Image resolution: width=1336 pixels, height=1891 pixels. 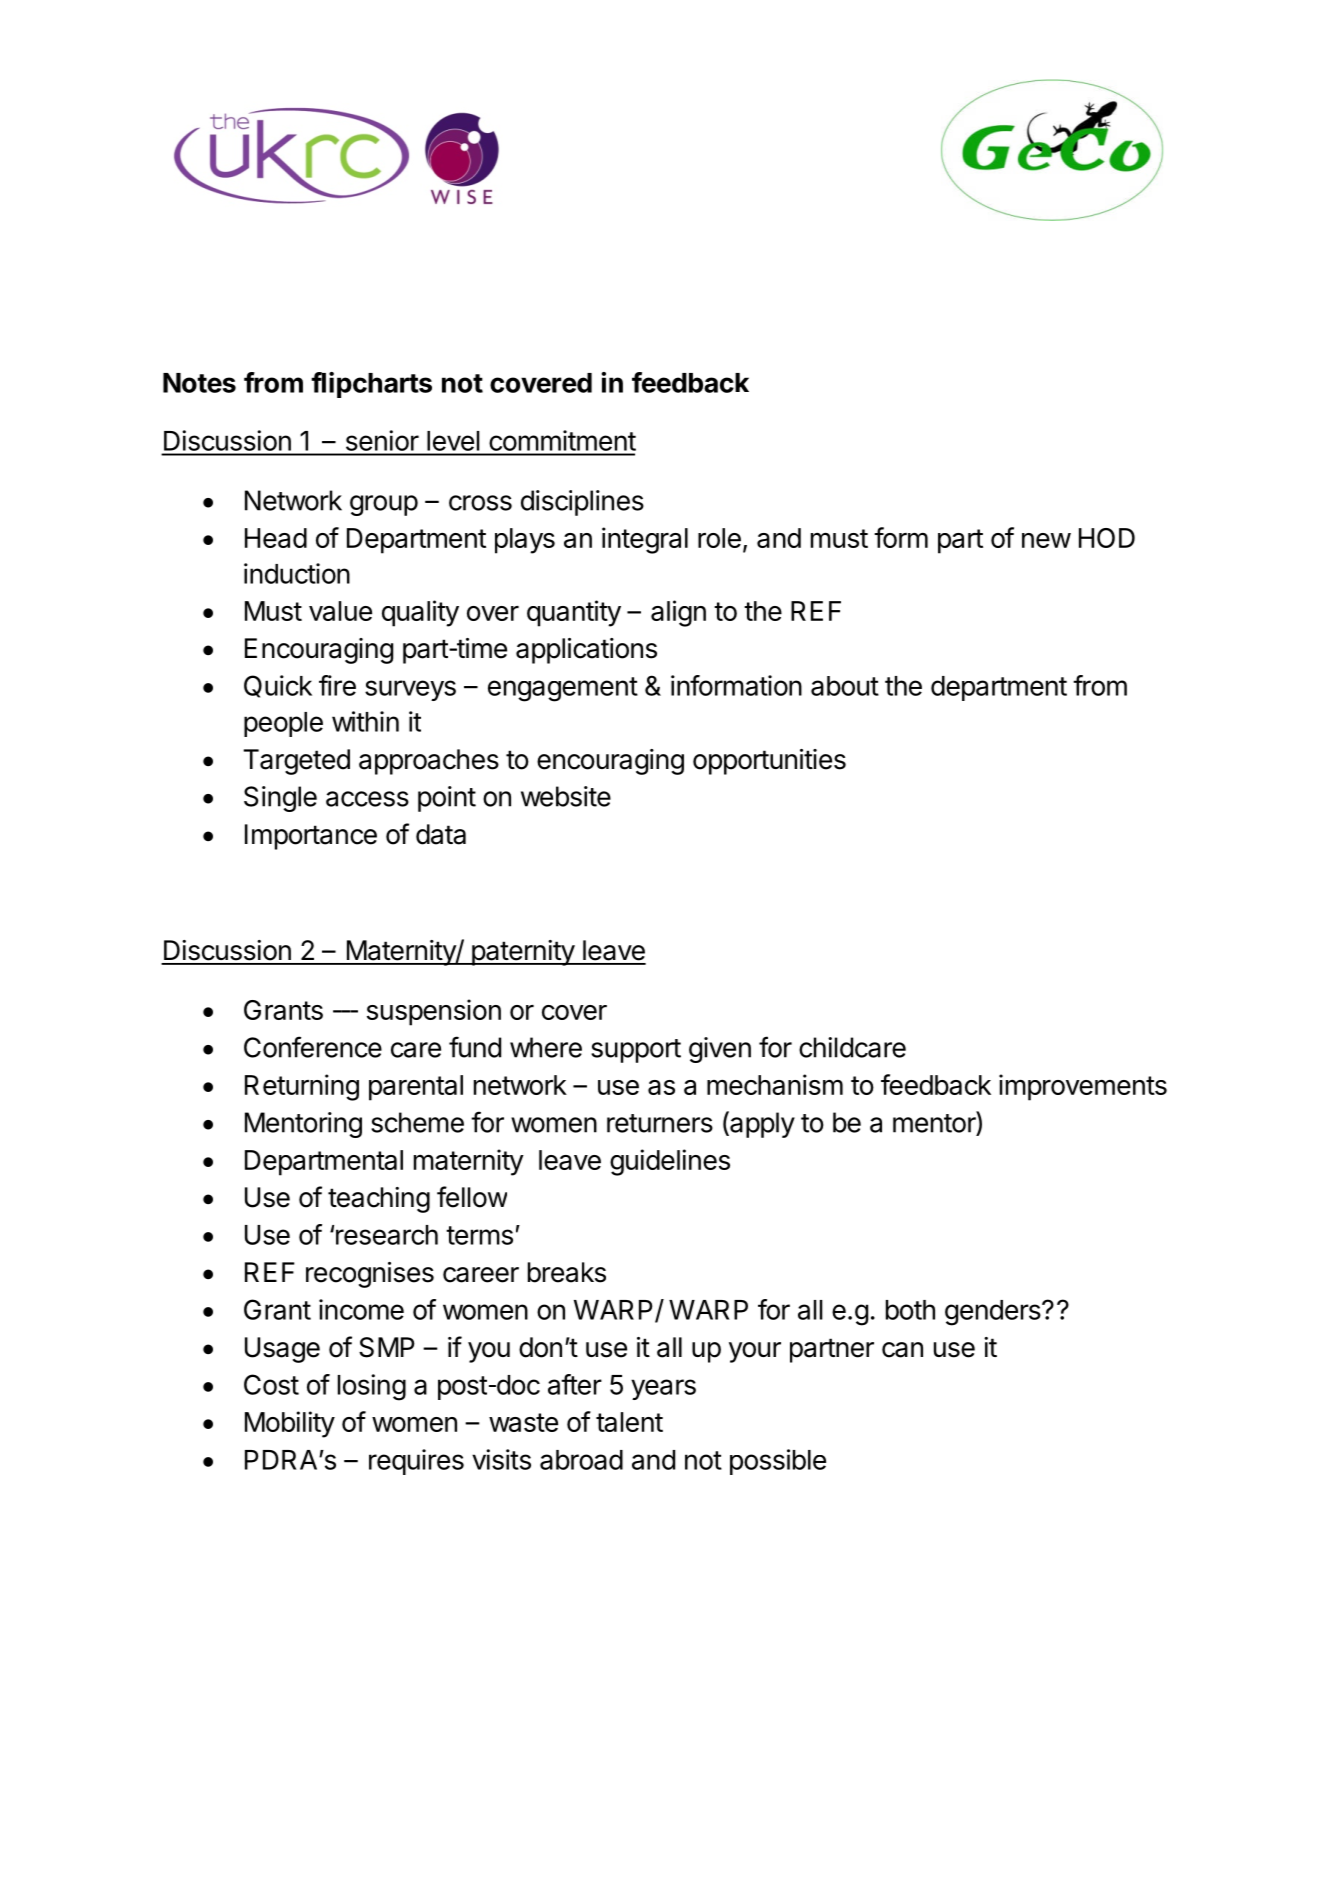 What do you see at coordinates (199, 383) in the document?
I see `Notes` at bounding box center [199, 383].
